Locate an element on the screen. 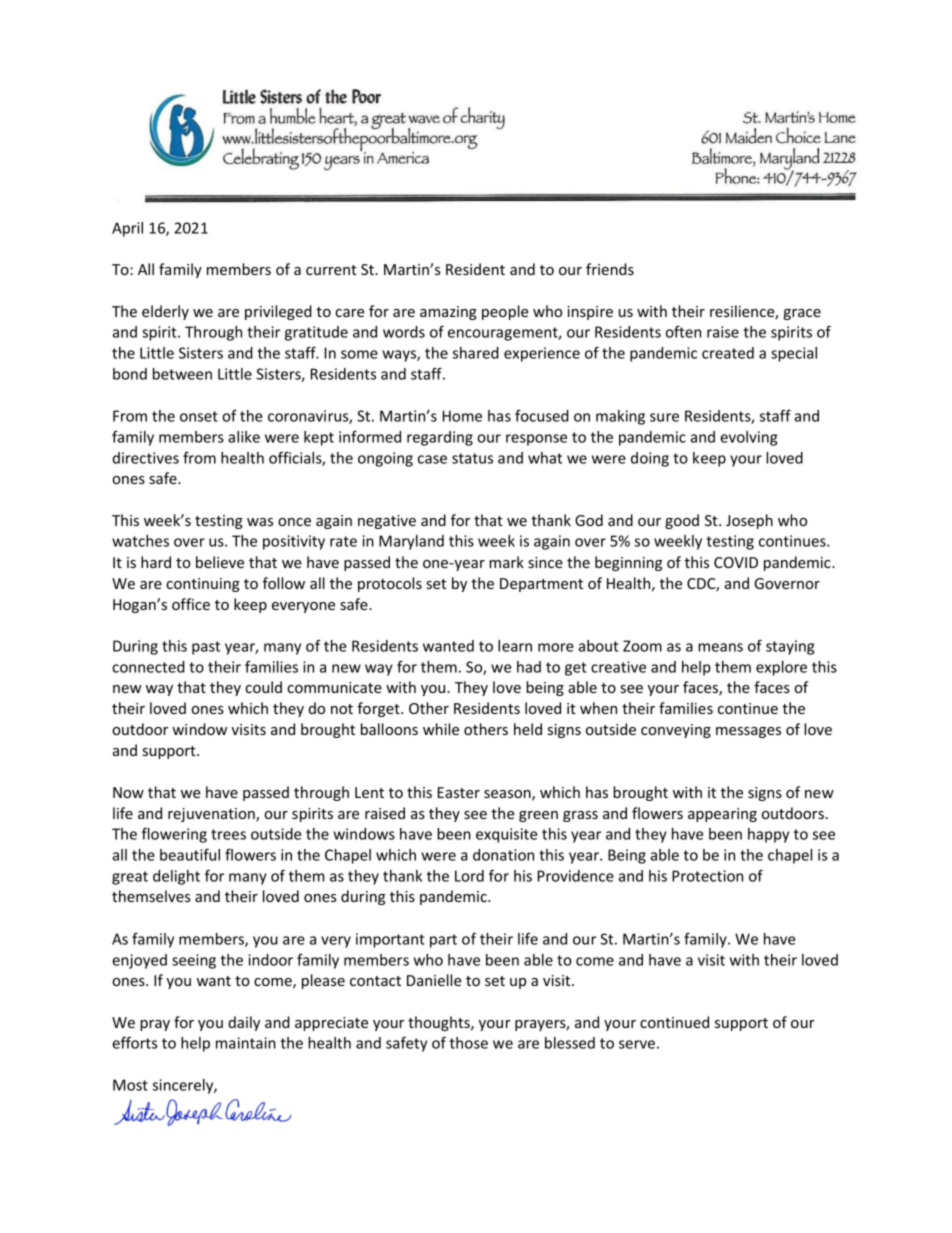 Image resolution: width=952 pixels, height=1233 pixels. Easter is located at coordinates (459, 792).
